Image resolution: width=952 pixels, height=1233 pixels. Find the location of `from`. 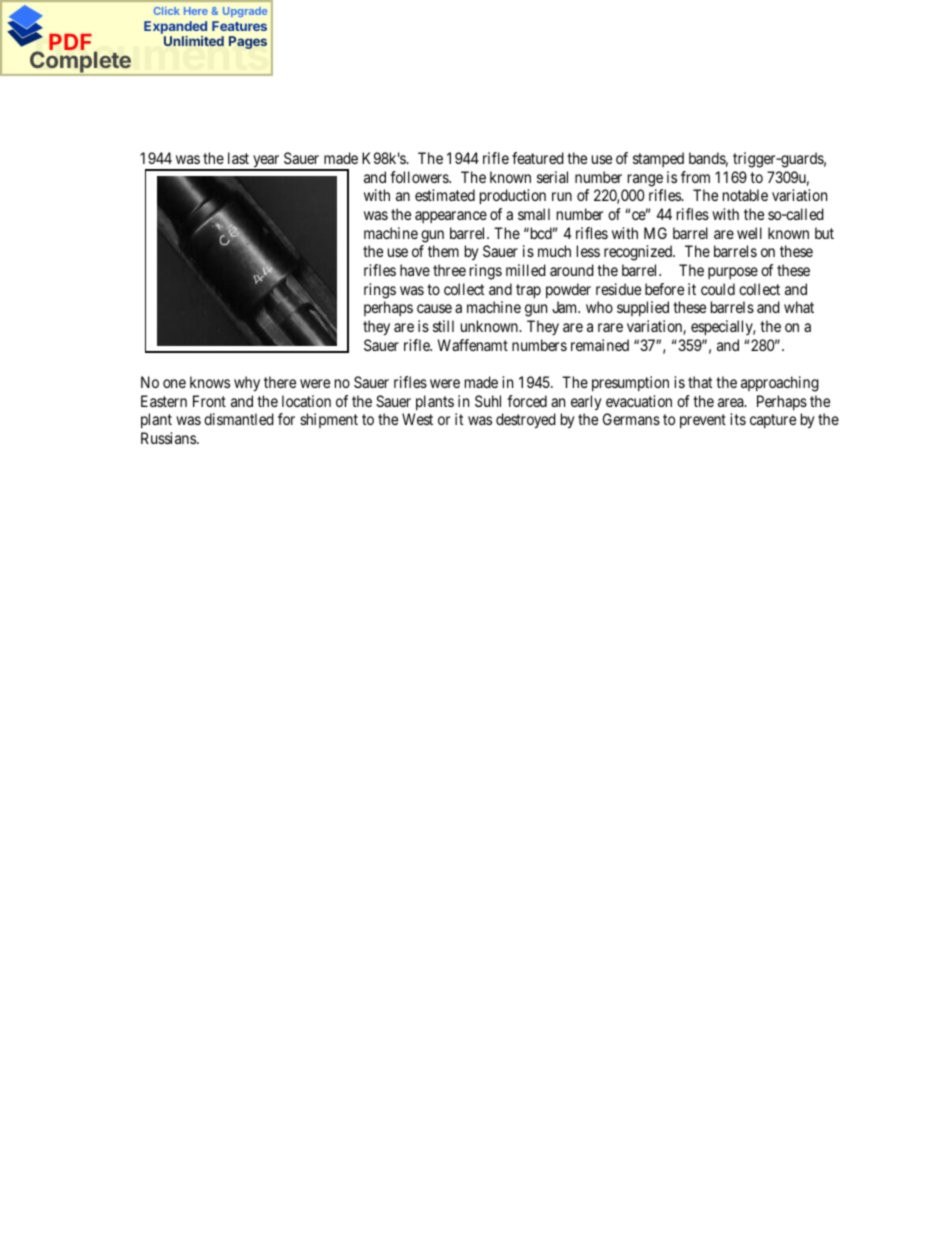

from is located at coordinates (695, 177).
